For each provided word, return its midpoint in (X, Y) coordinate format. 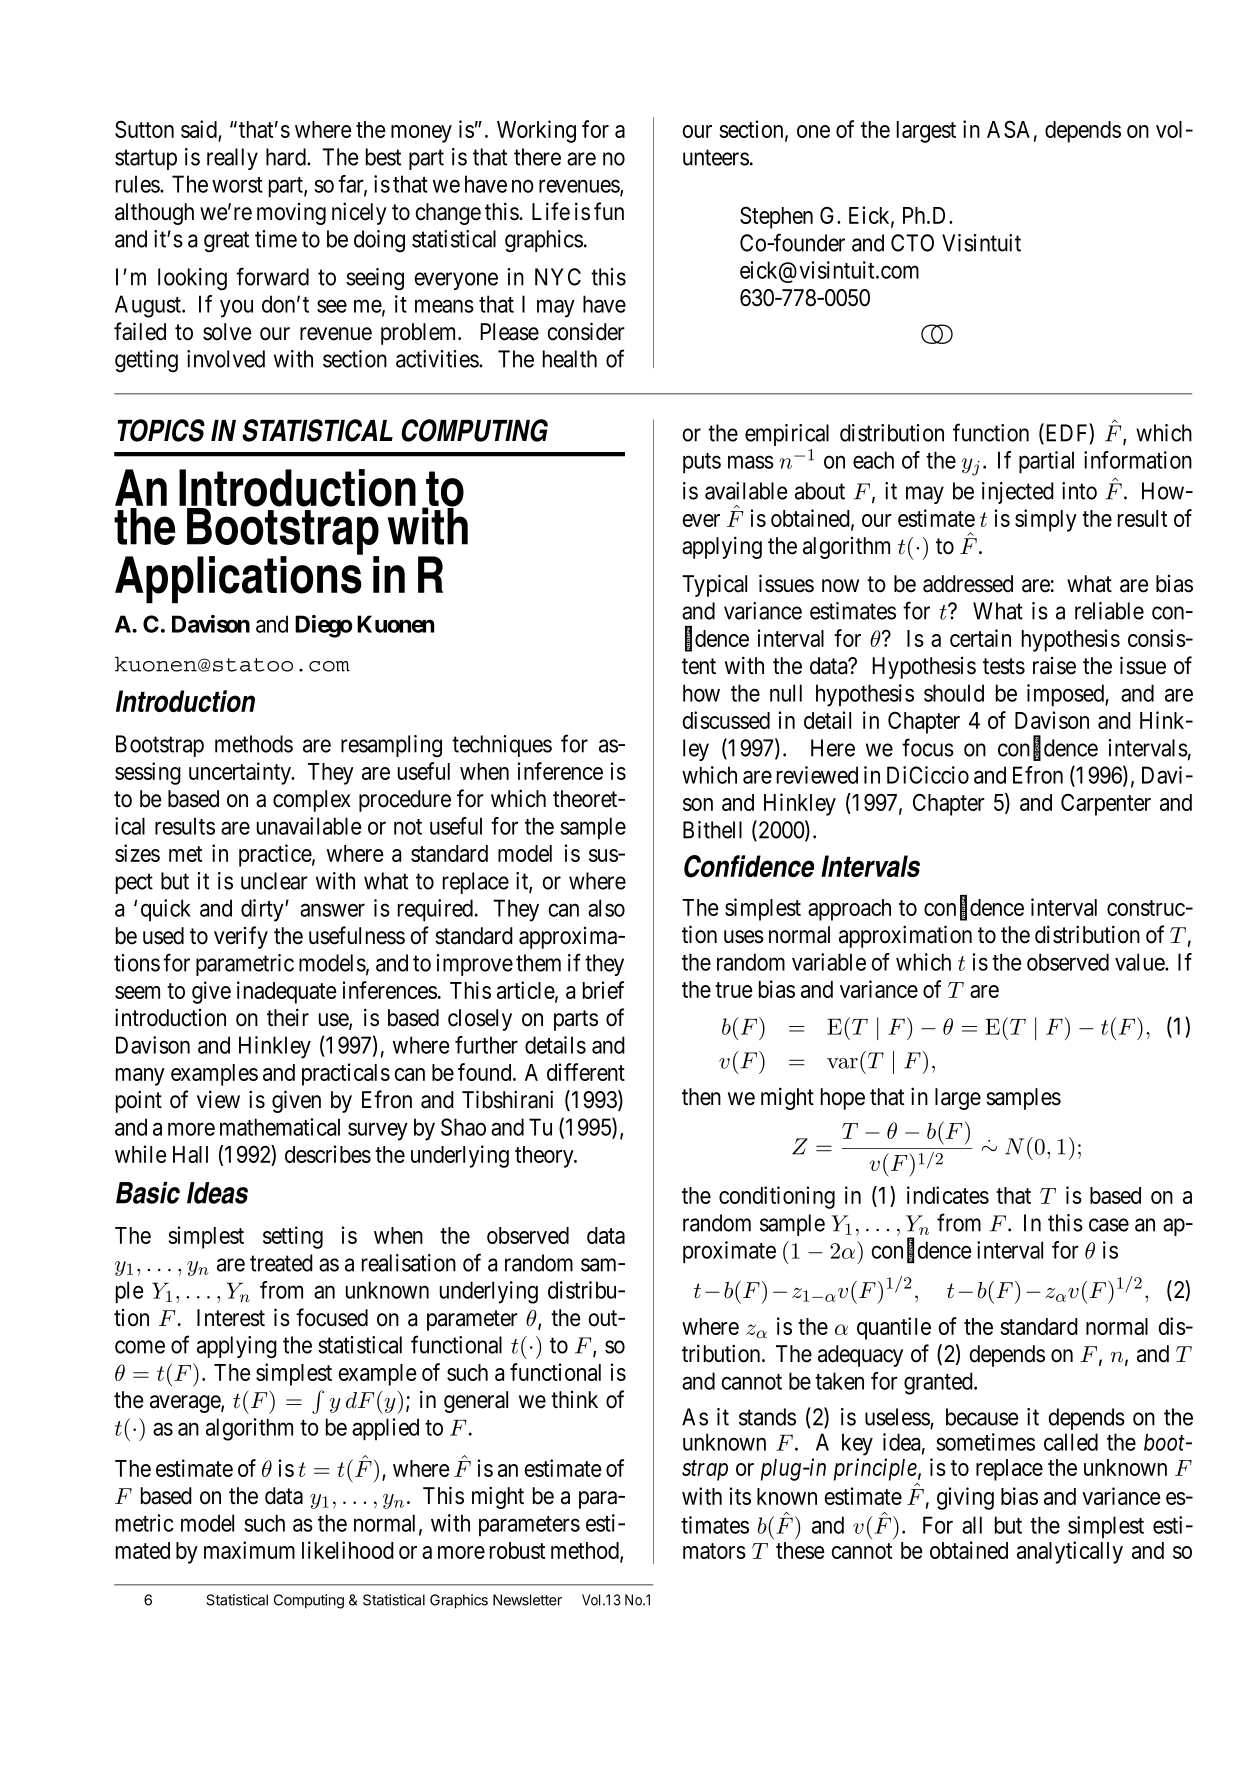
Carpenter (1106, 804)
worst (237, 185)
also (606, 908)
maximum (249, 1550)
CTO (912, 243)
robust (517, 1550)
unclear (274, 881)
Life (551, 211)
